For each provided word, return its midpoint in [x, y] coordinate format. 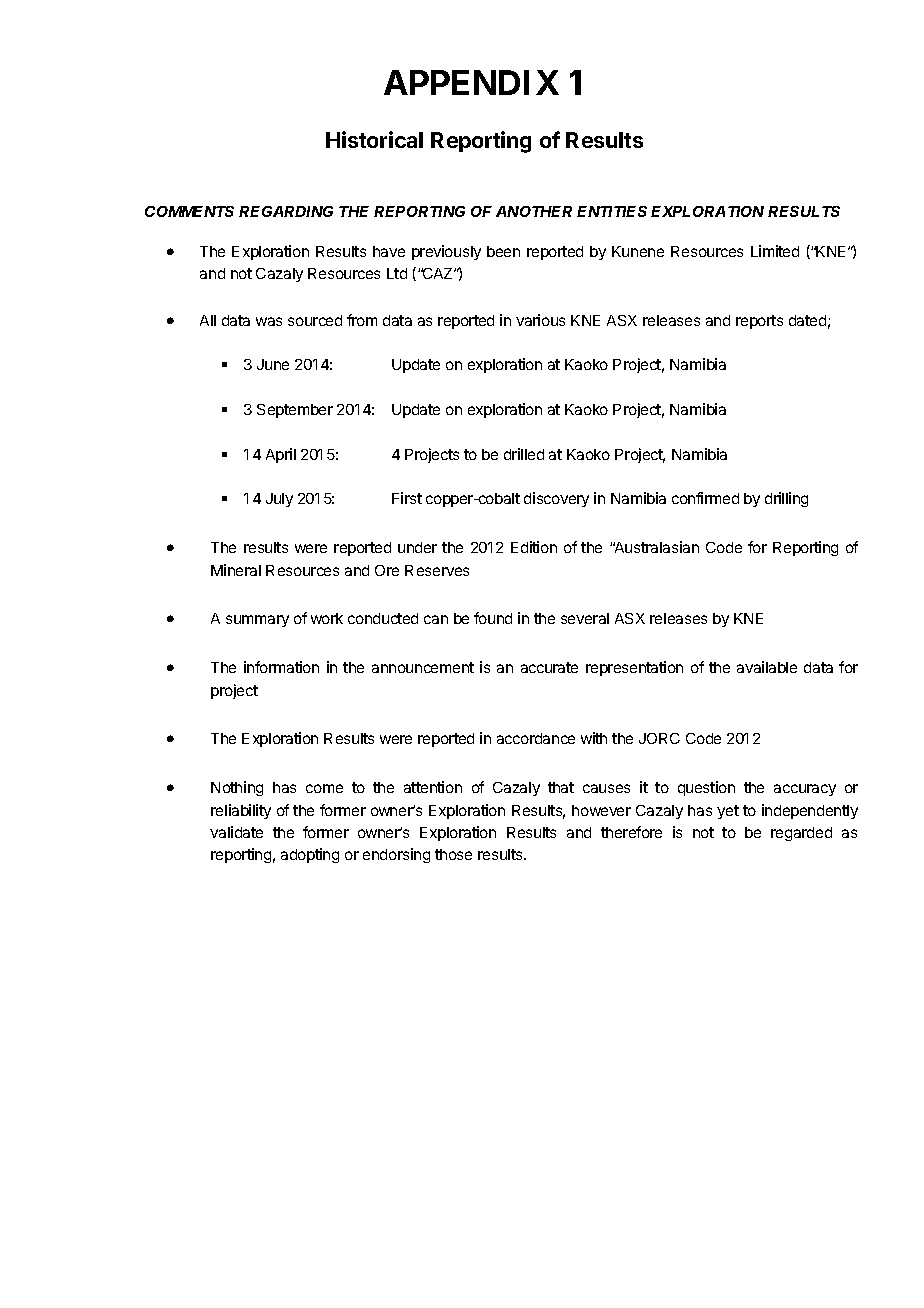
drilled [524, 454]
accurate [549, 667]
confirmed [705, 498]
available [767, 667]
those [453, 854]
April [281, 455]
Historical [374, 139]
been [503, 251]
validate [236, 832]
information [281, 667]
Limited [775, 251]
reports [759, 322]
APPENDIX [471, 82]
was [269, 321]
